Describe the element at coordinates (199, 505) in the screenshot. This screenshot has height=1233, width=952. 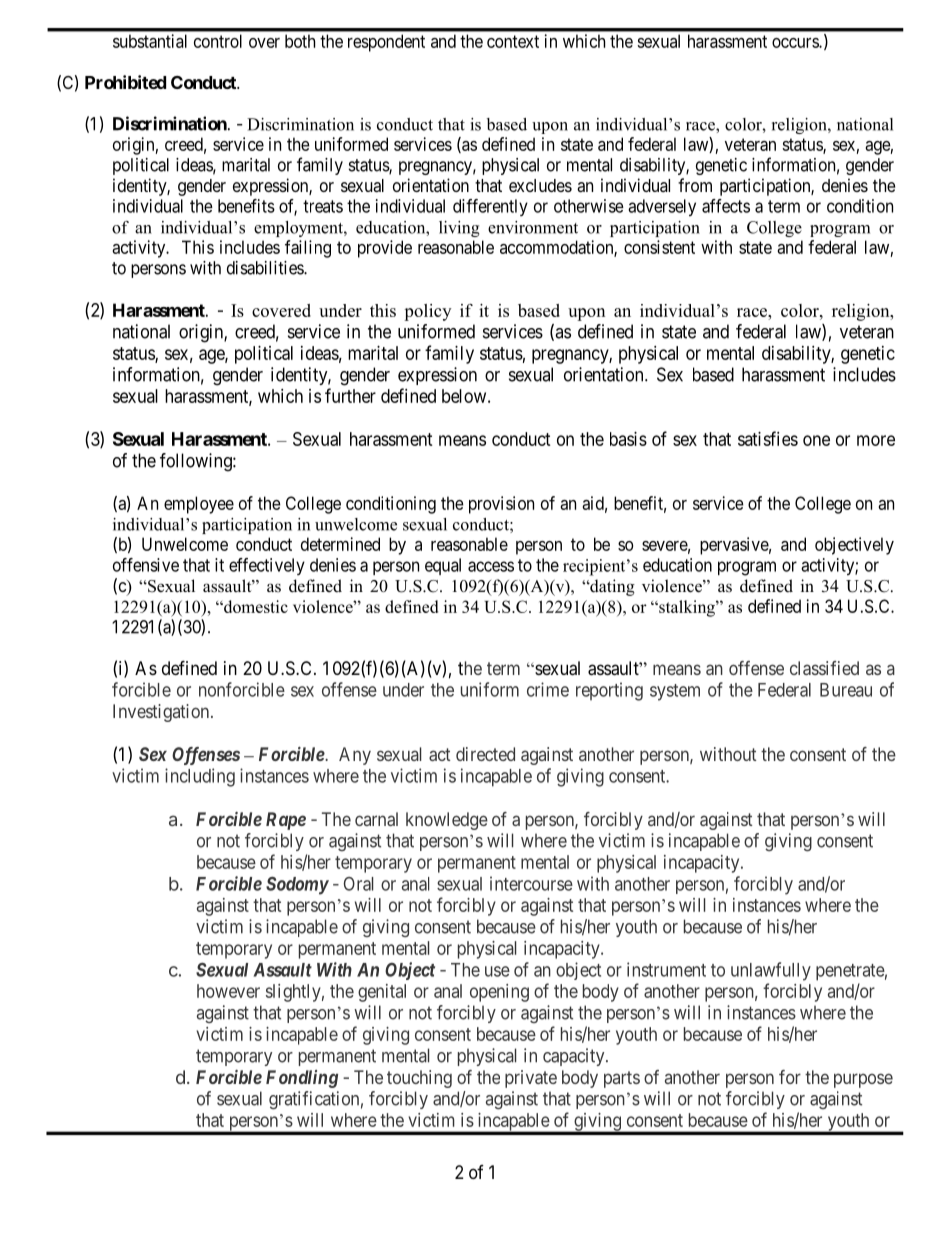
I see `employee` at that location.
